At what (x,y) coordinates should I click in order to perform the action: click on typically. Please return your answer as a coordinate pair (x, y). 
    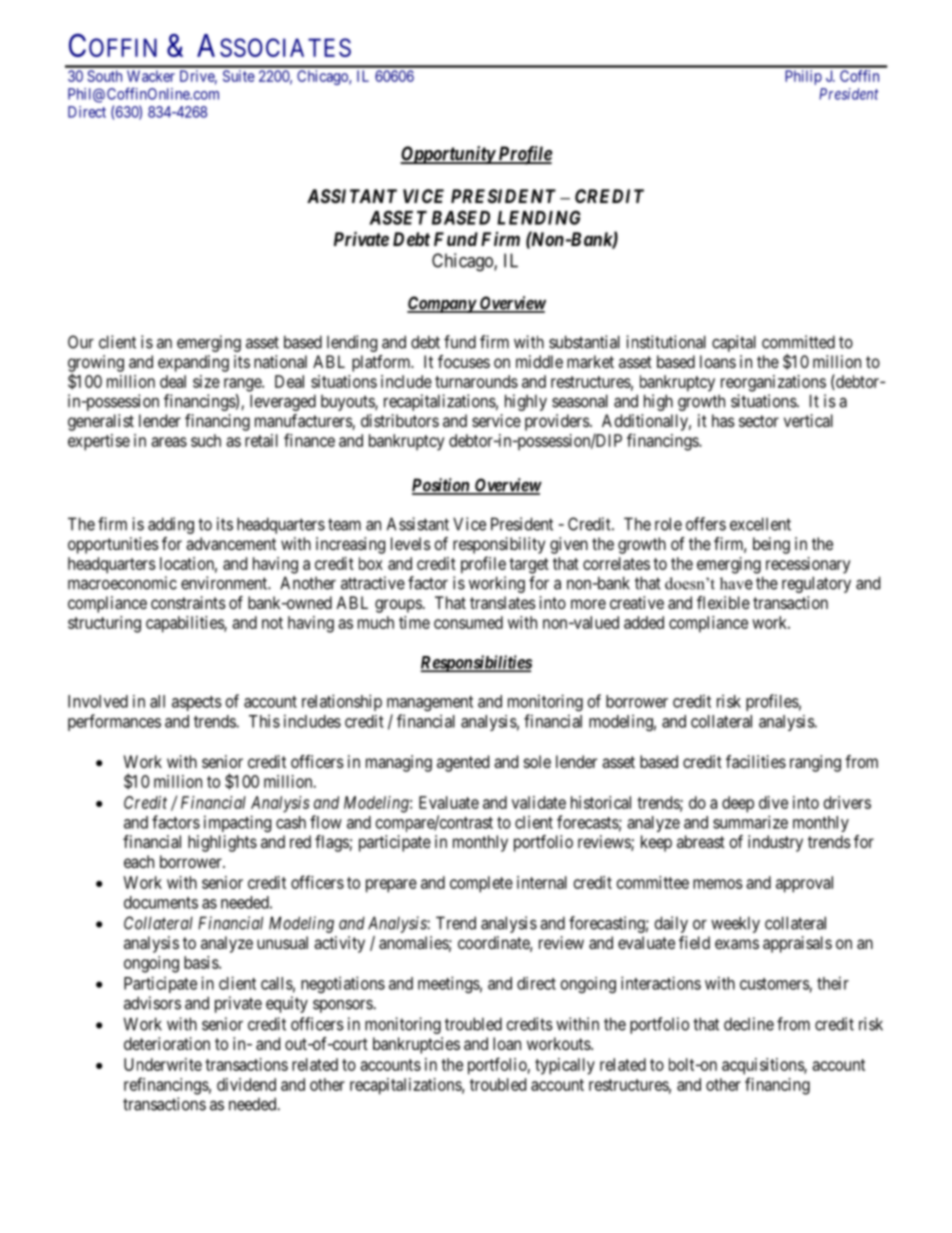
    Looking at the image, I should click on (565, 1066).
